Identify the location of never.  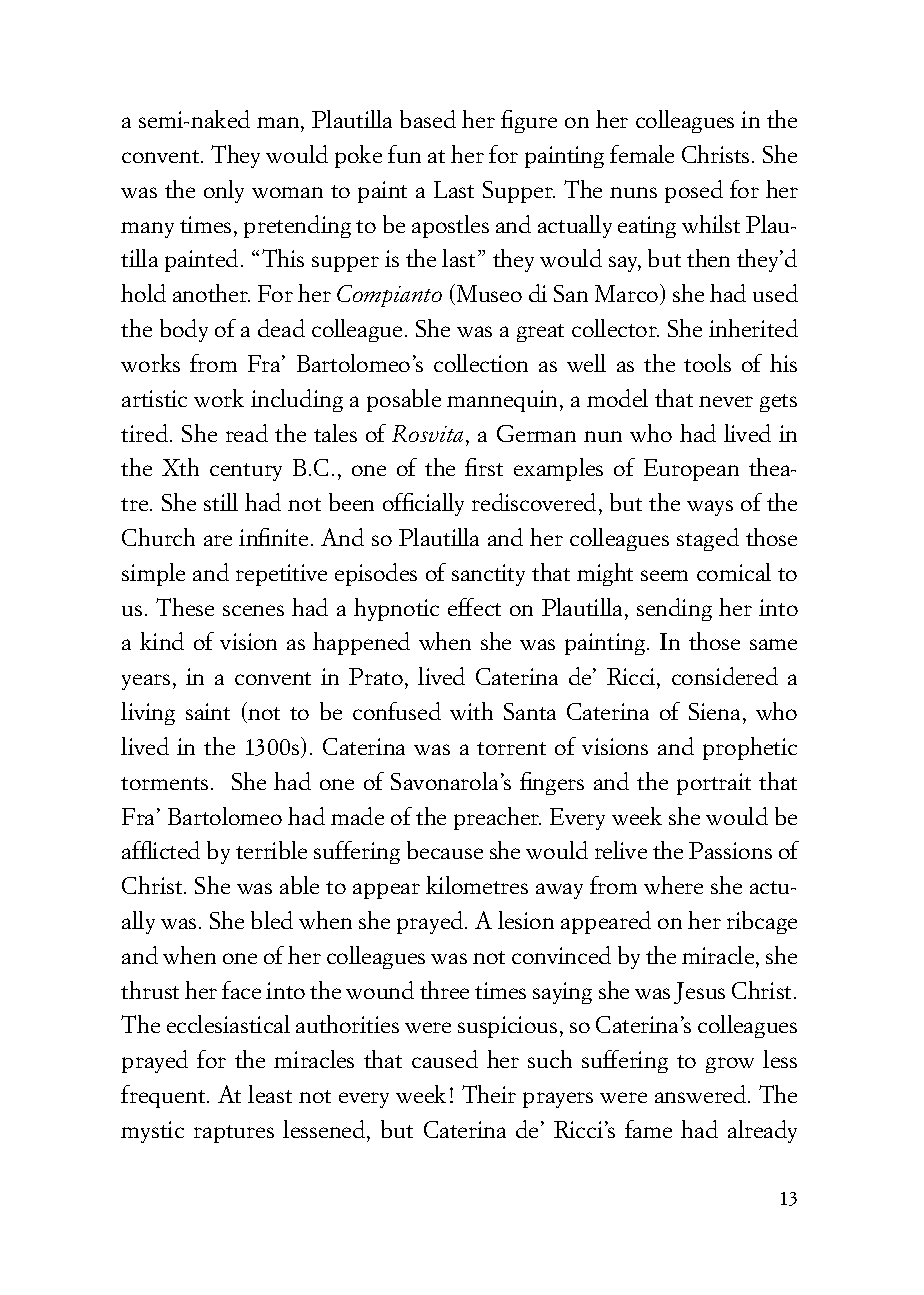
(726, 401).
